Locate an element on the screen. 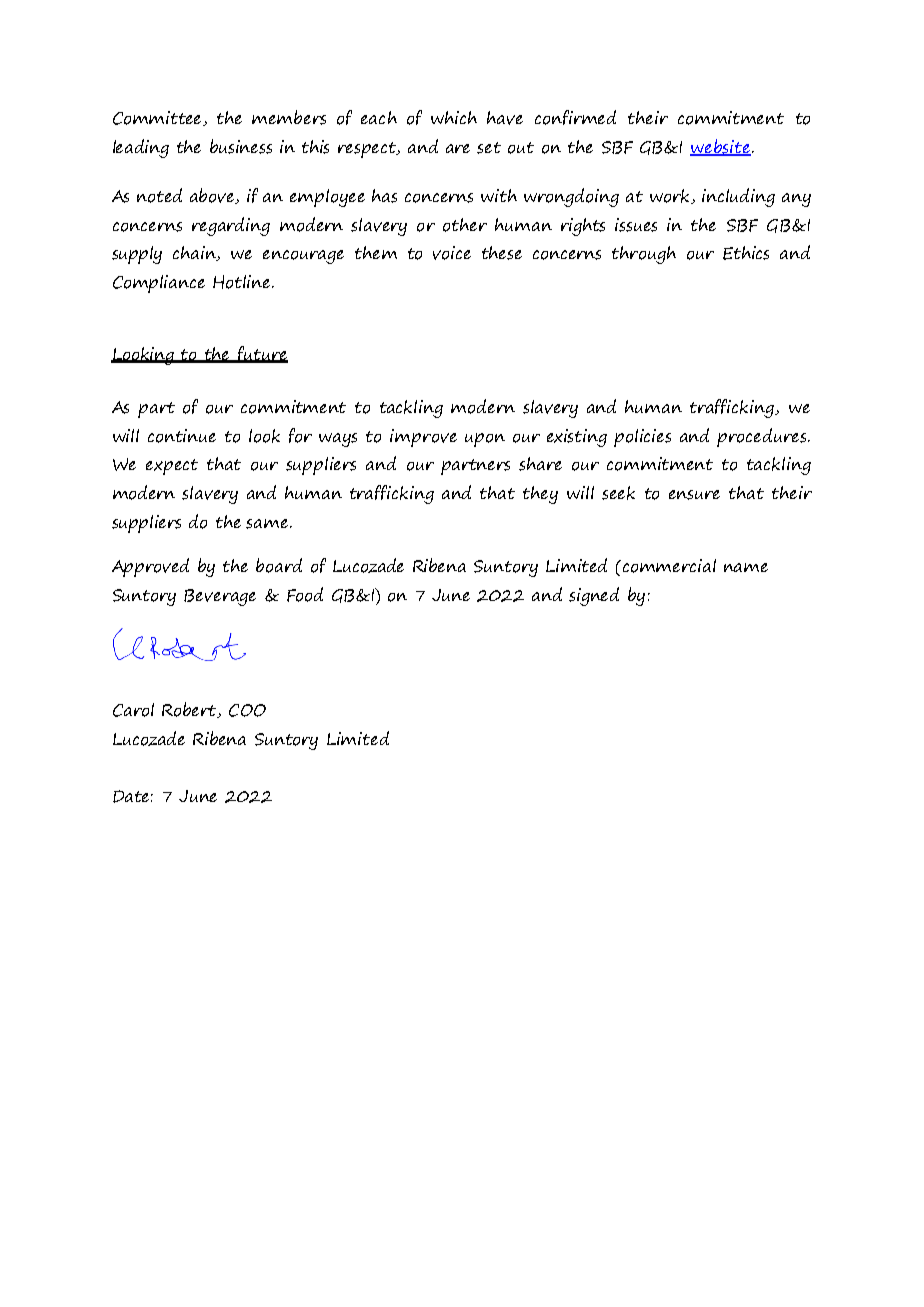 The width and height of the screenshot is (924, 1307). website is located at coordinates (721, 147).
